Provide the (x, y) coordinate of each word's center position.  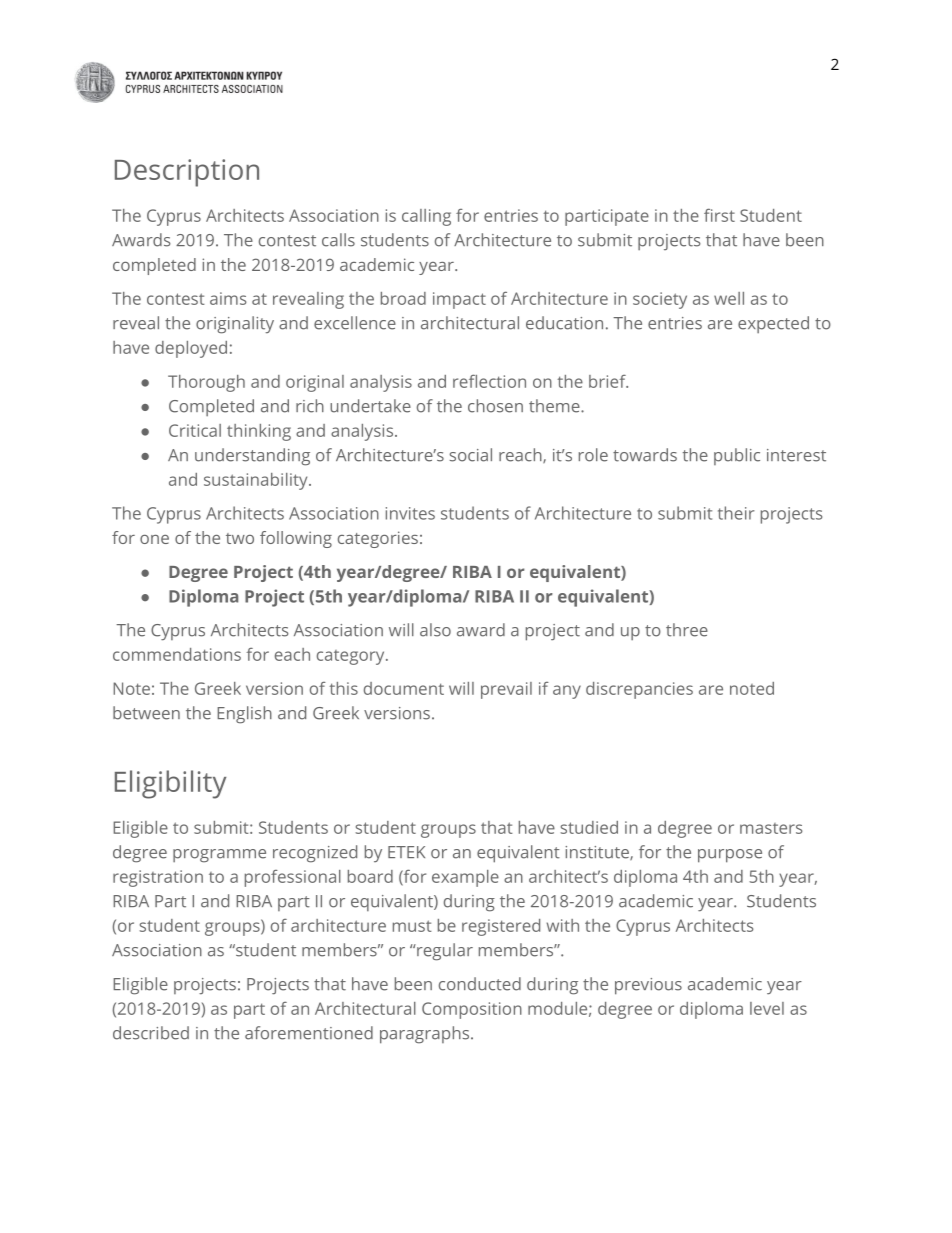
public (737, 456)
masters (771, 828)
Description (187, 173)
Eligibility (170, 784)
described (151, 1033)
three (687, 630)
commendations (177, 654)
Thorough (206, 383)
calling (426, 217)
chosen (495, 406)
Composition (472, 1010)
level (767, 1008)
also (435, 630)
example (465, 878)
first (719, 215)
